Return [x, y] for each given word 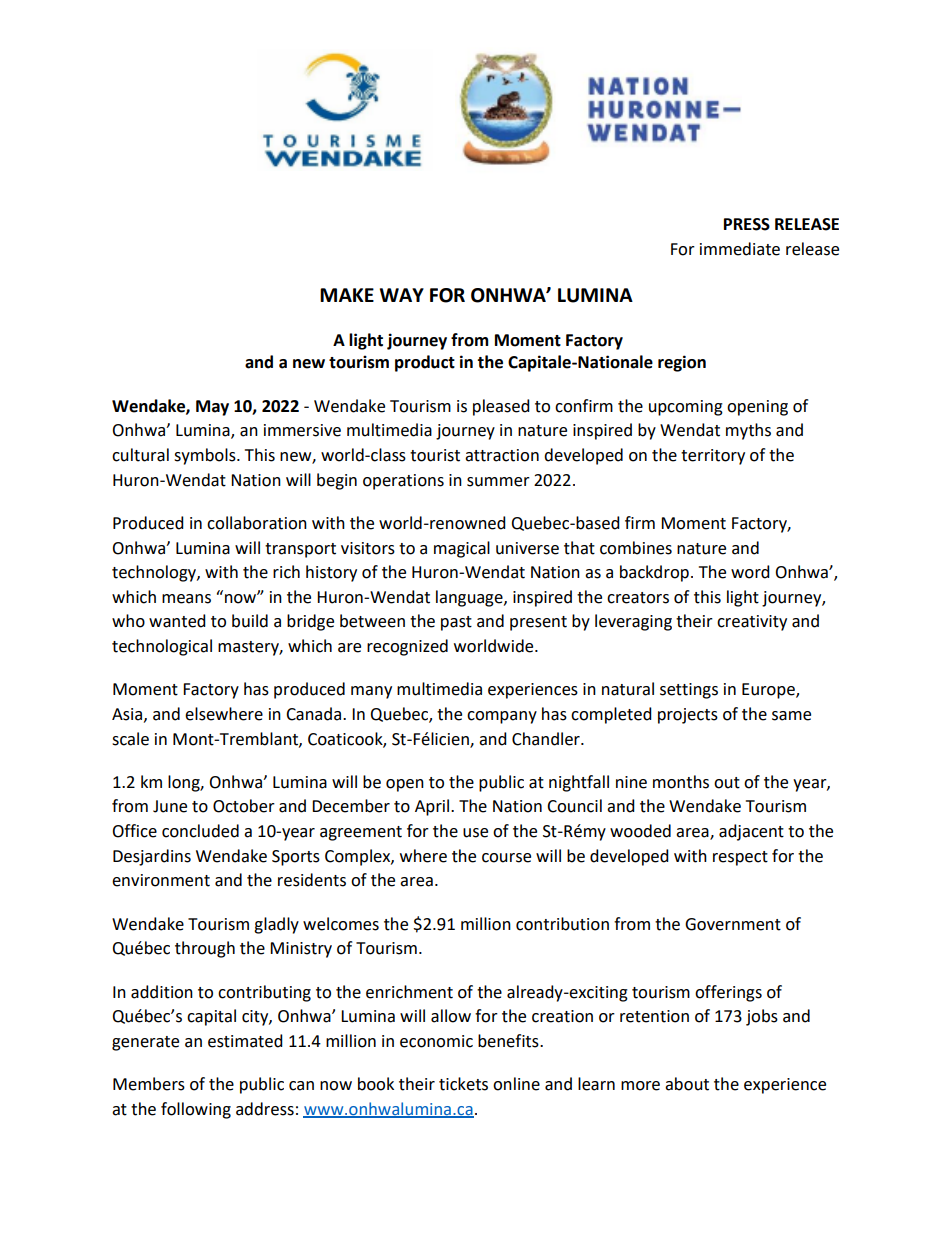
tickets [463, 1084]
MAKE [347, 295]
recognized [407, 647]
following [196, 1110]
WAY [402, 295]
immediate [740, 249]
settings [689, 691]
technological [162, 647]
